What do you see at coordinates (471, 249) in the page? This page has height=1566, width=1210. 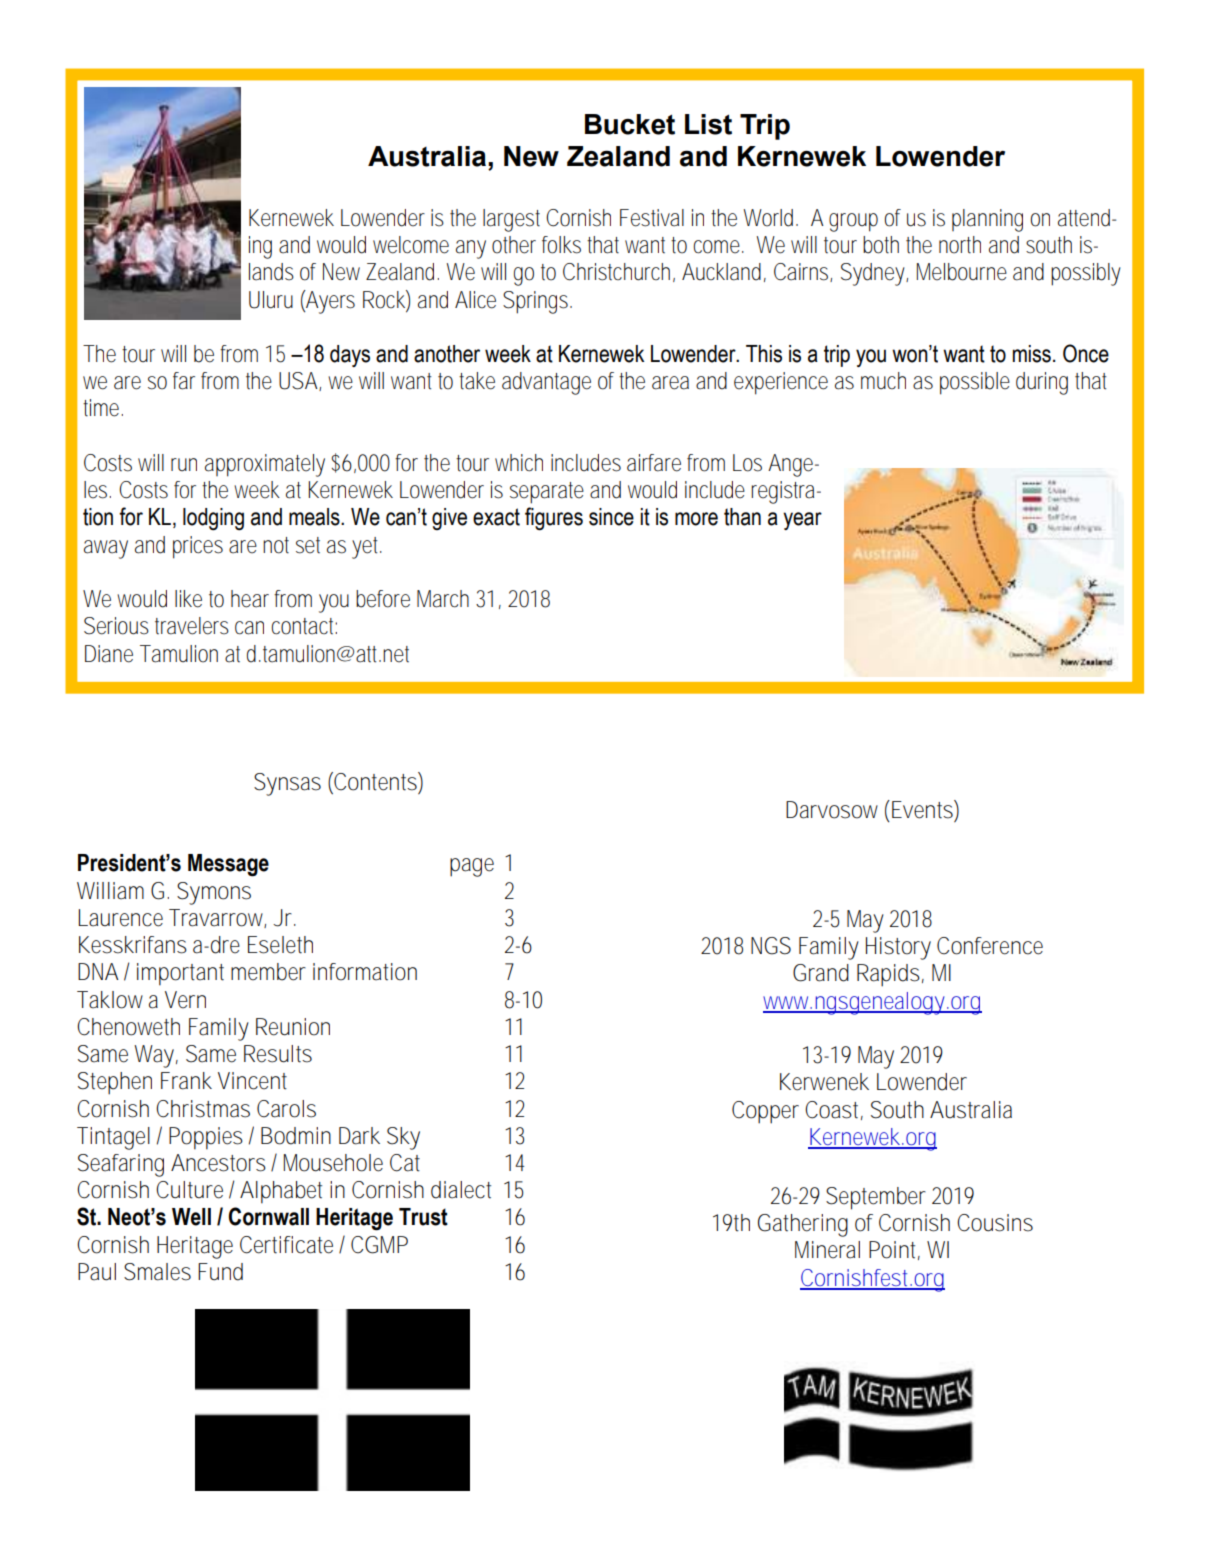 I see `any` at bounding box center [471, 249].
